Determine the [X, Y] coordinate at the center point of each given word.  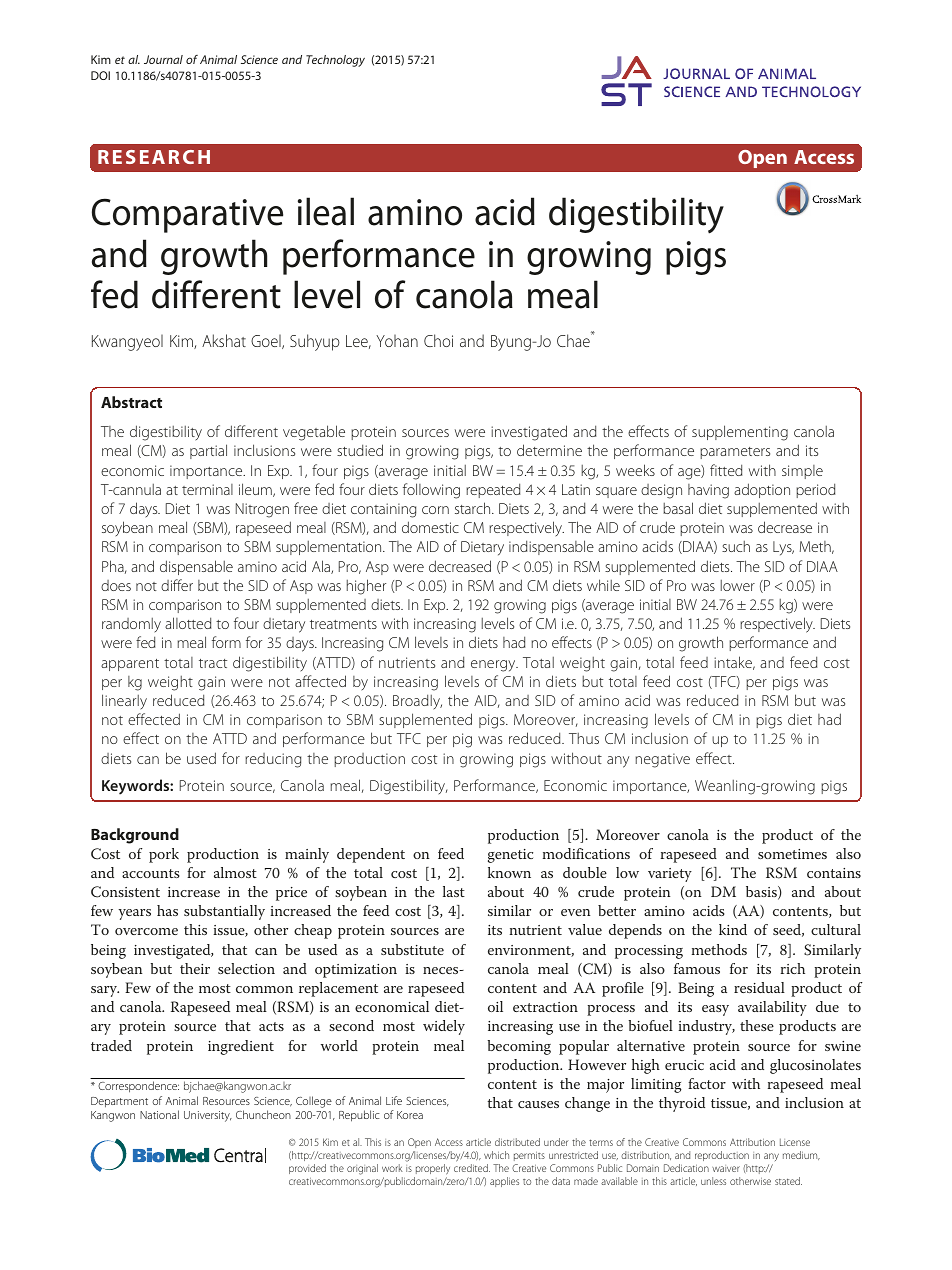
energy [494, 666]
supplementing [740, 433]
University [208, 1116]
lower [738, 585]
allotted [188, 623]
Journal [163, 59]
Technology [335, 61]
